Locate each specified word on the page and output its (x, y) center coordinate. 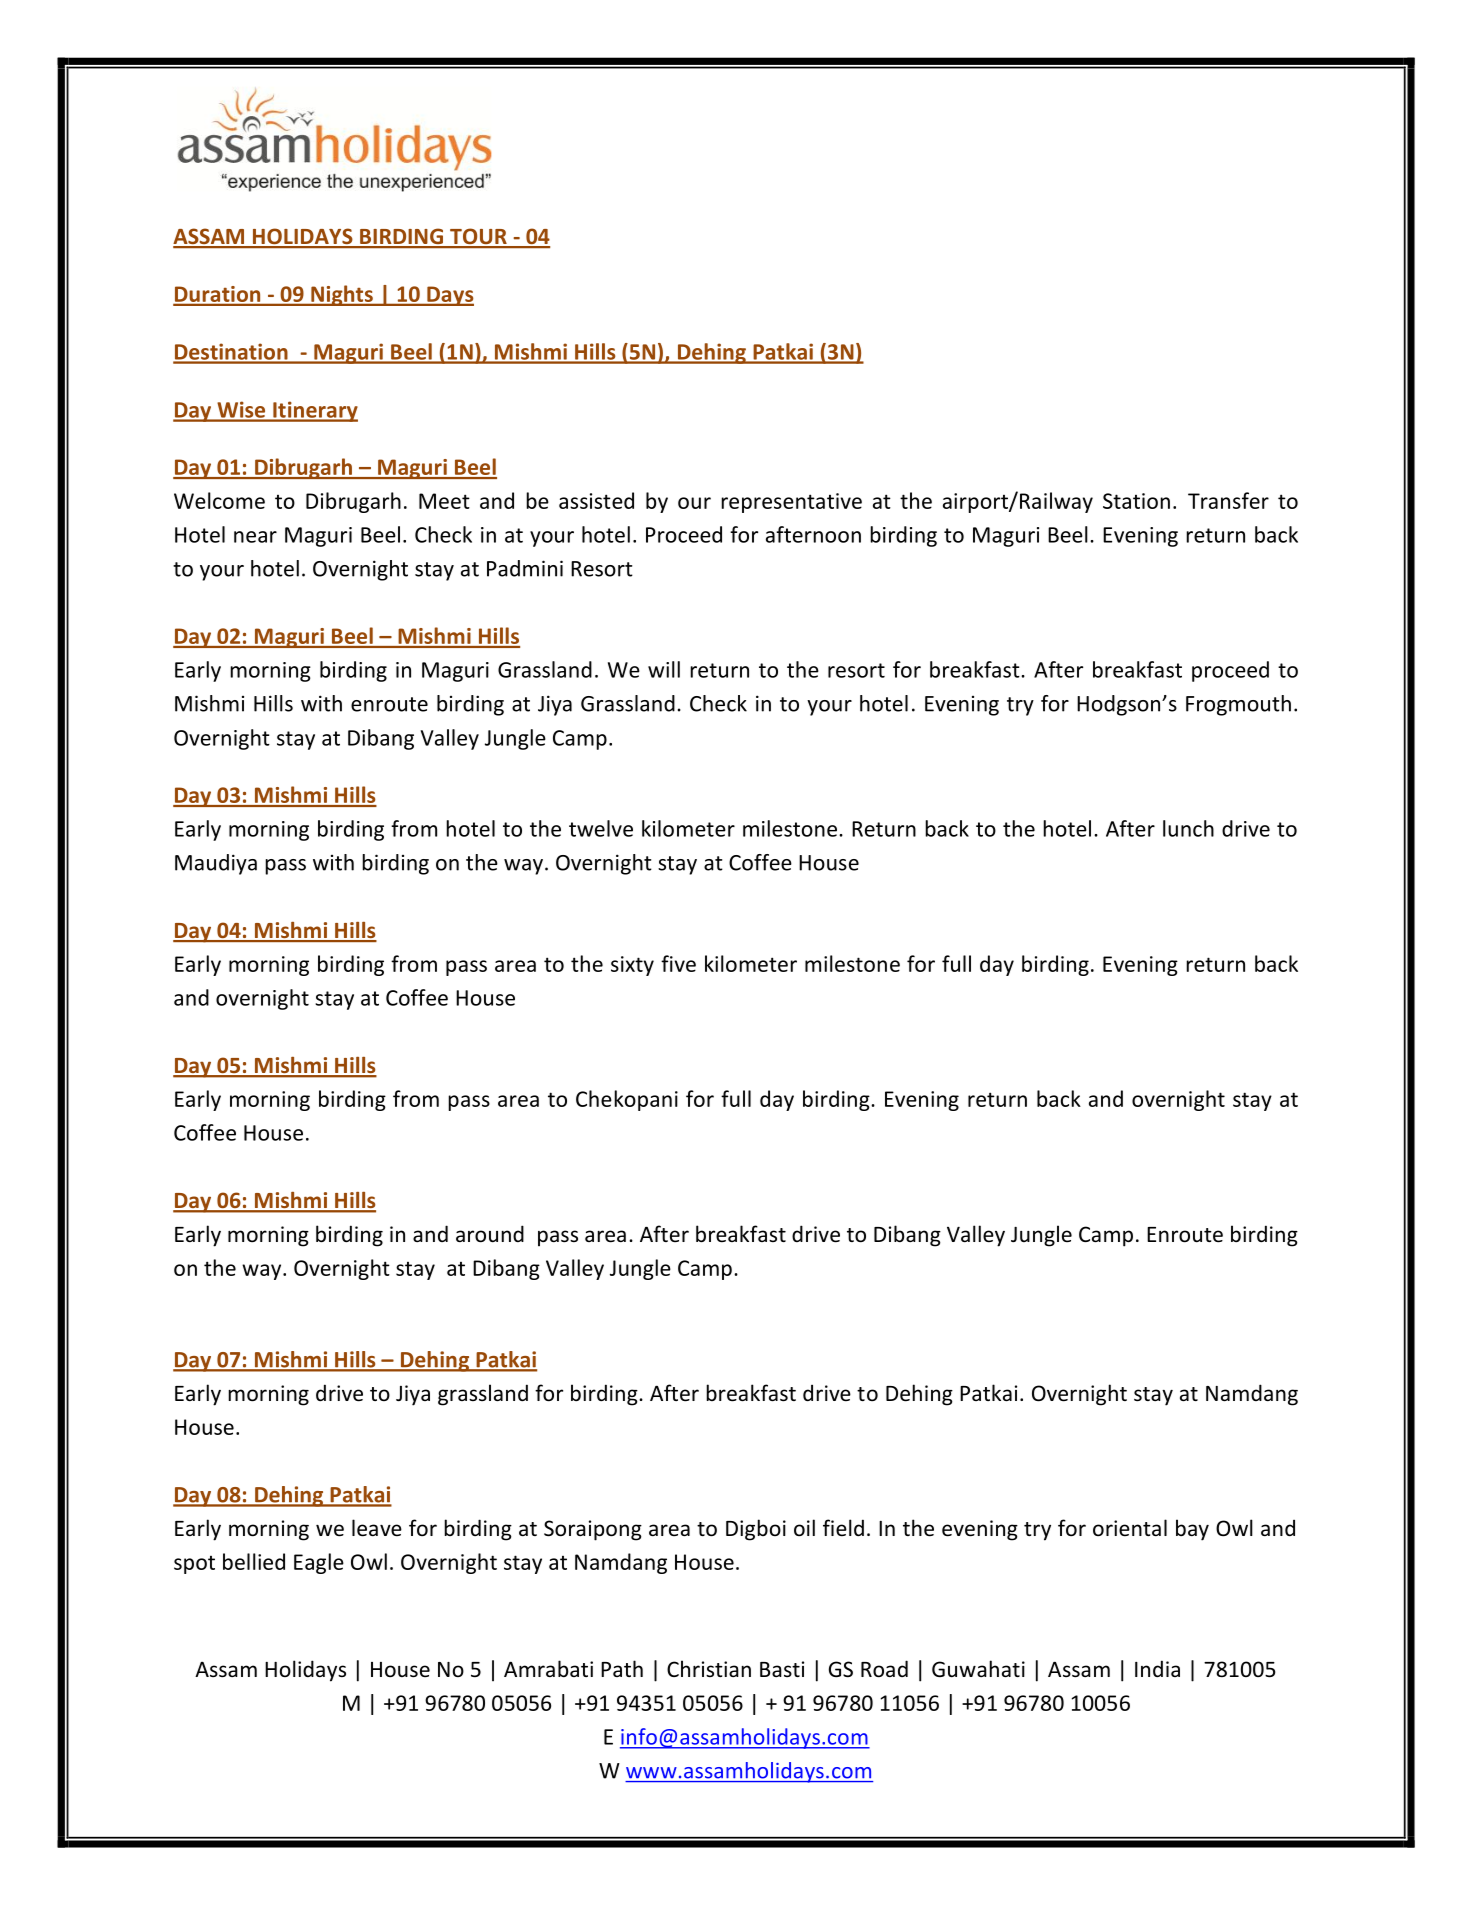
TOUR (478, 238)
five (678, 963)
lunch (1188, 828)
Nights (342, 295)
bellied (254, 1561)
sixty (632, 966)
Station (1136, 501)
